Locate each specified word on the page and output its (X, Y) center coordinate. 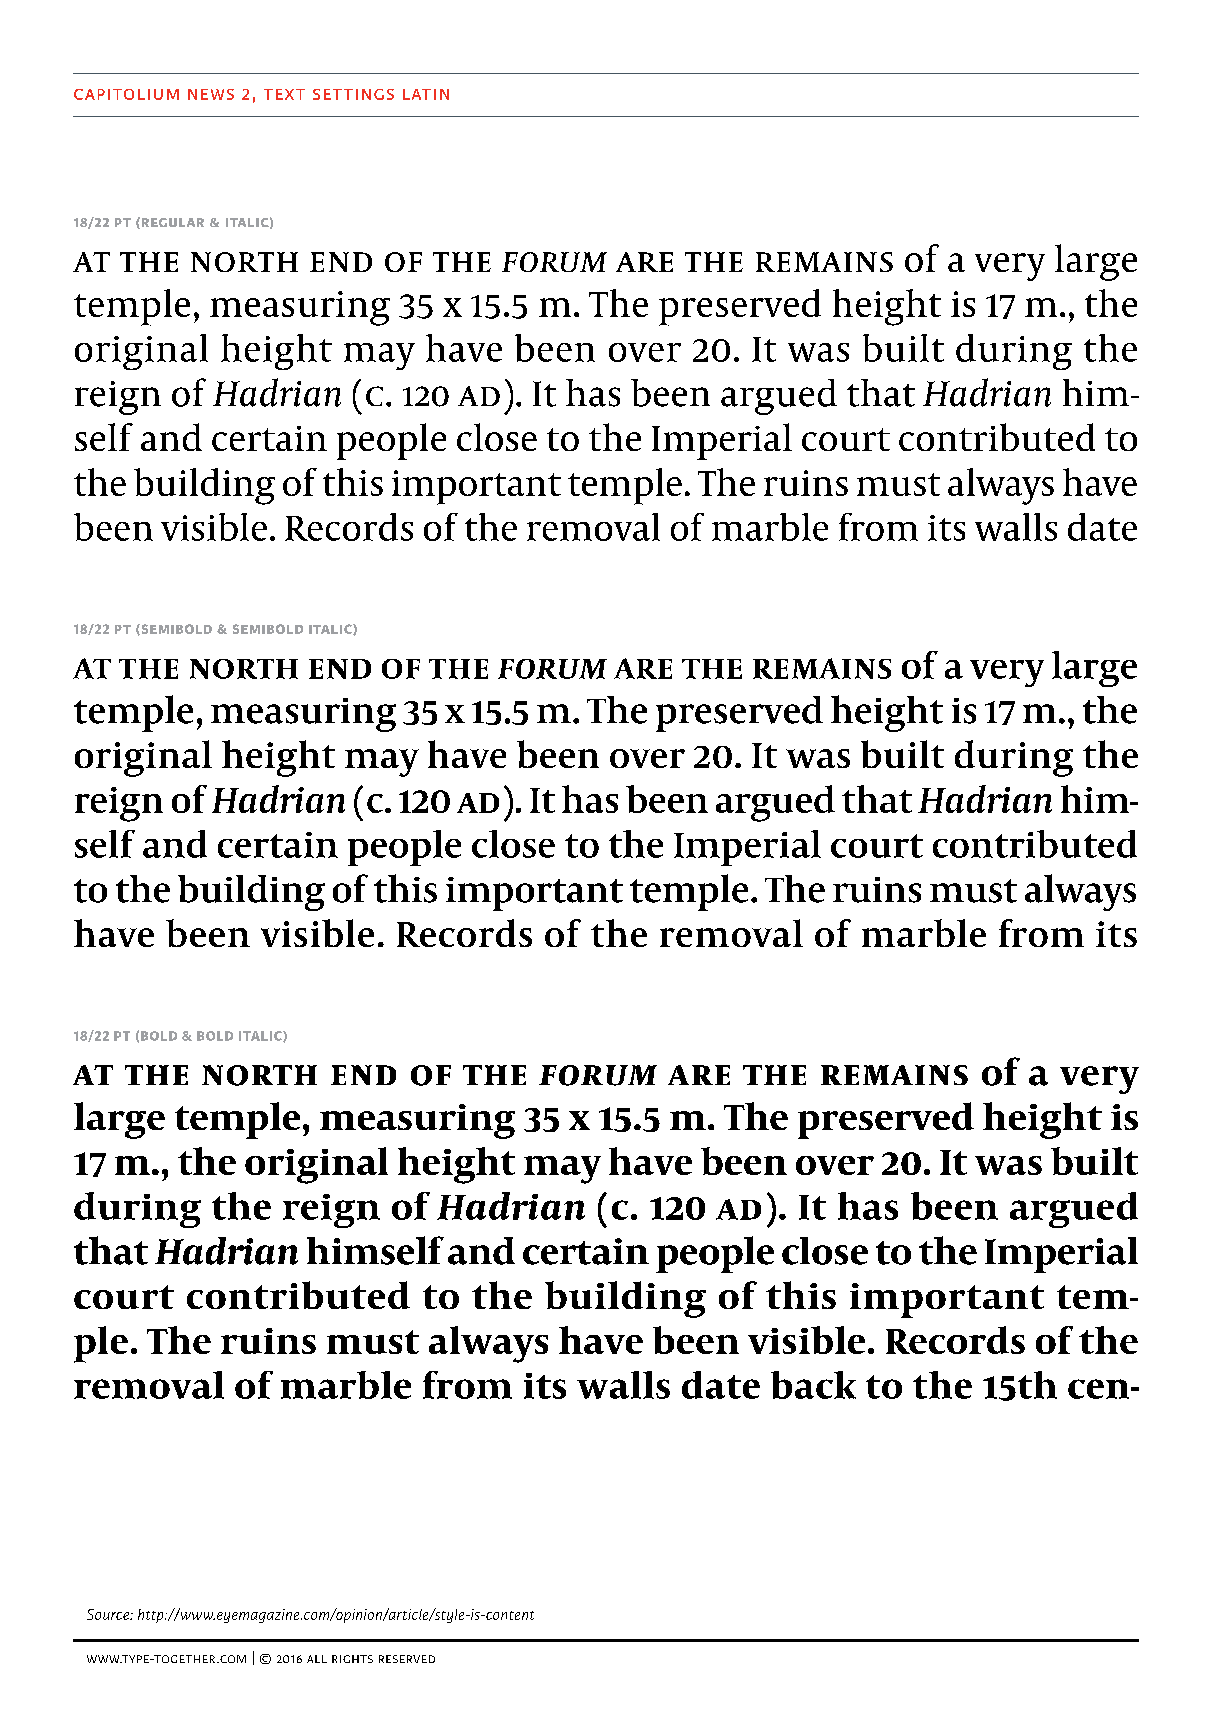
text (284, 94)
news (211, 94)
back (813, 1385)
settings (353, 94)
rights (352, 1659)
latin (426, 94)
